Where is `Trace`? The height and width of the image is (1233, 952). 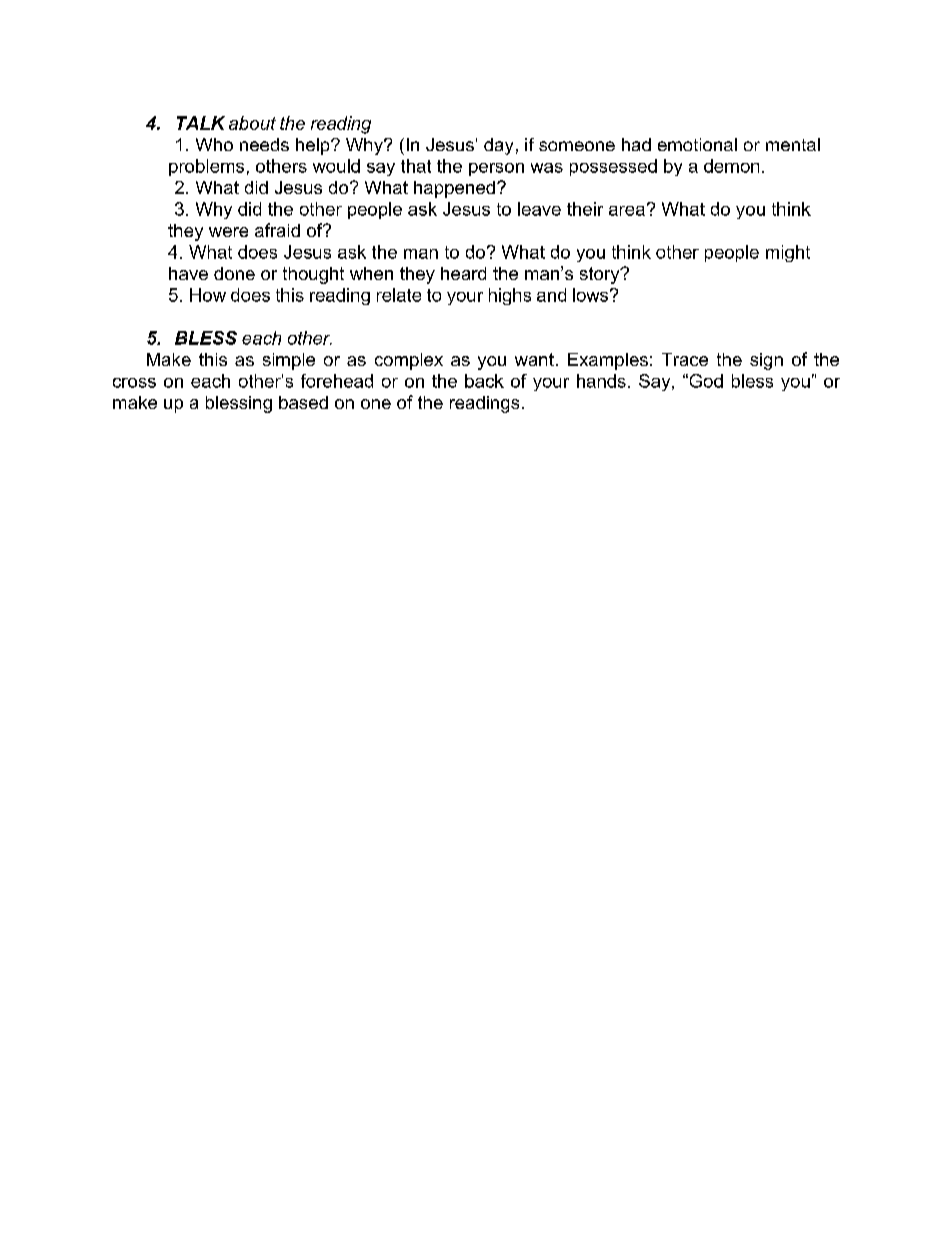
Trace is located at coordinates (685, 359).
